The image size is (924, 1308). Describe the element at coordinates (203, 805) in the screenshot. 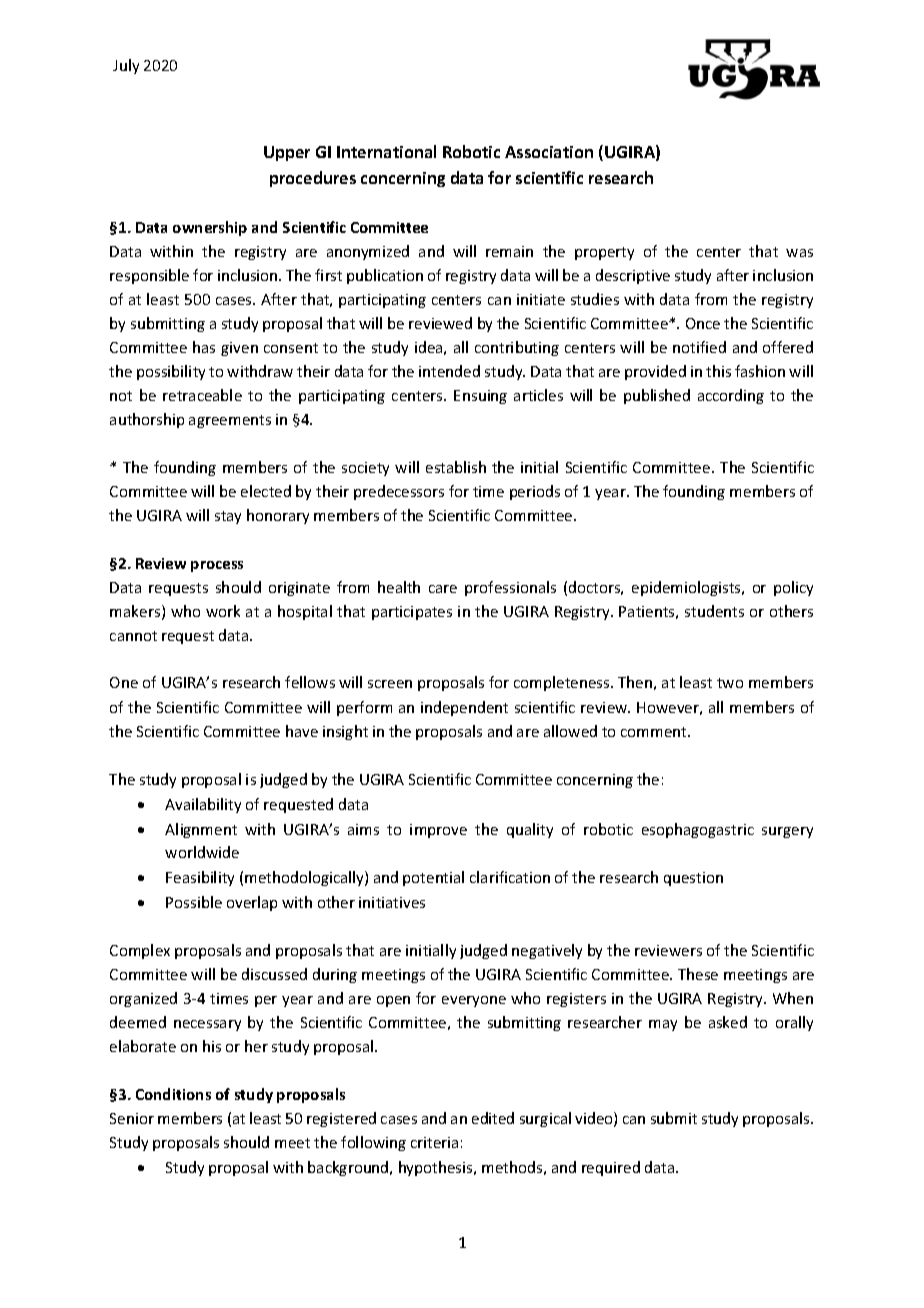

I see `Availability` at that location.
